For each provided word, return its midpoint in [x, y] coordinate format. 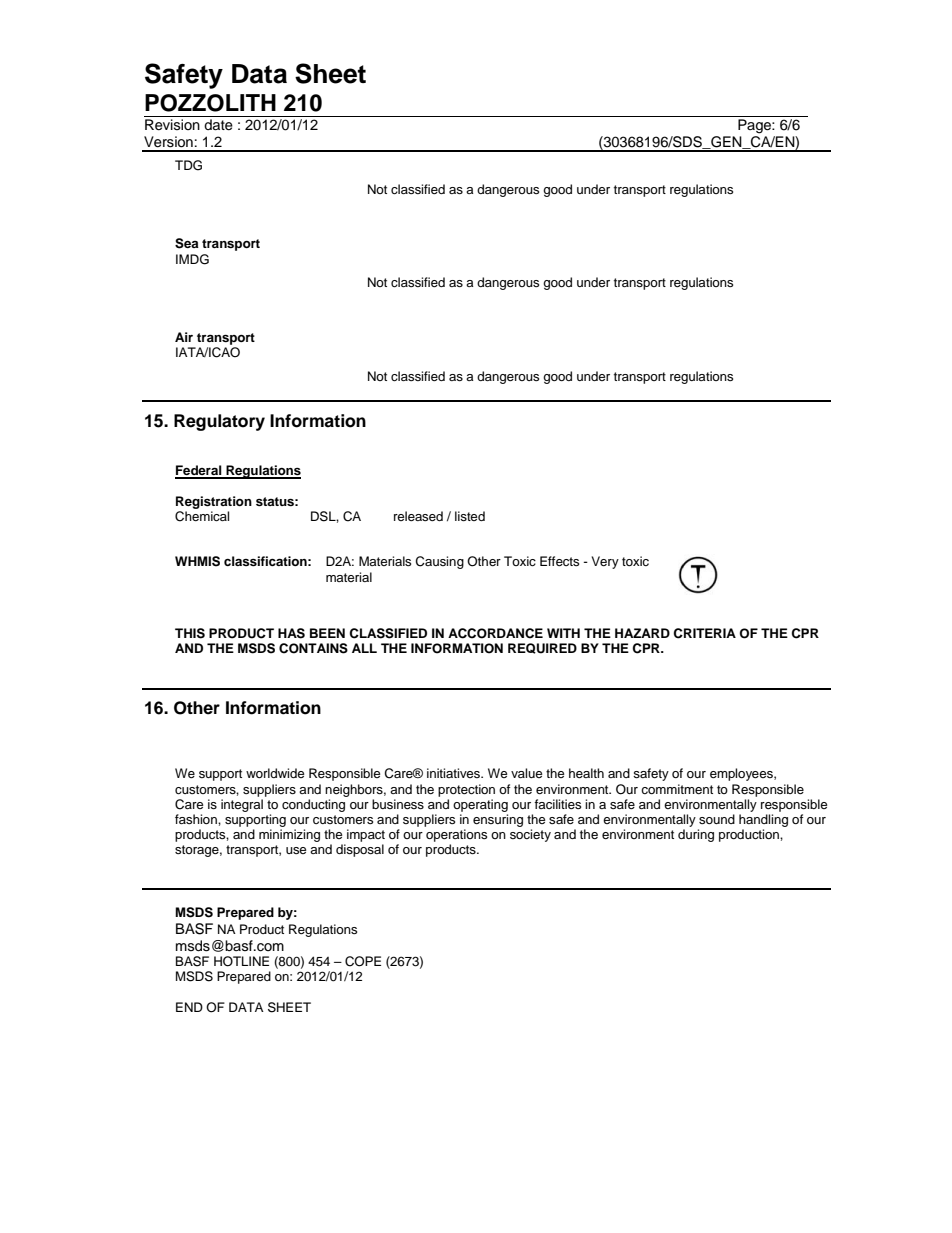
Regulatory [219, 422]
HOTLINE [241, 961]
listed [470, 516]
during [696, 835]
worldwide [275, 773]
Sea [187, 243]
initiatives [454, 773]
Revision [172, 125]
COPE [363, 961]
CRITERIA [704, 633]
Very [605, 562]
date [218, 125]
